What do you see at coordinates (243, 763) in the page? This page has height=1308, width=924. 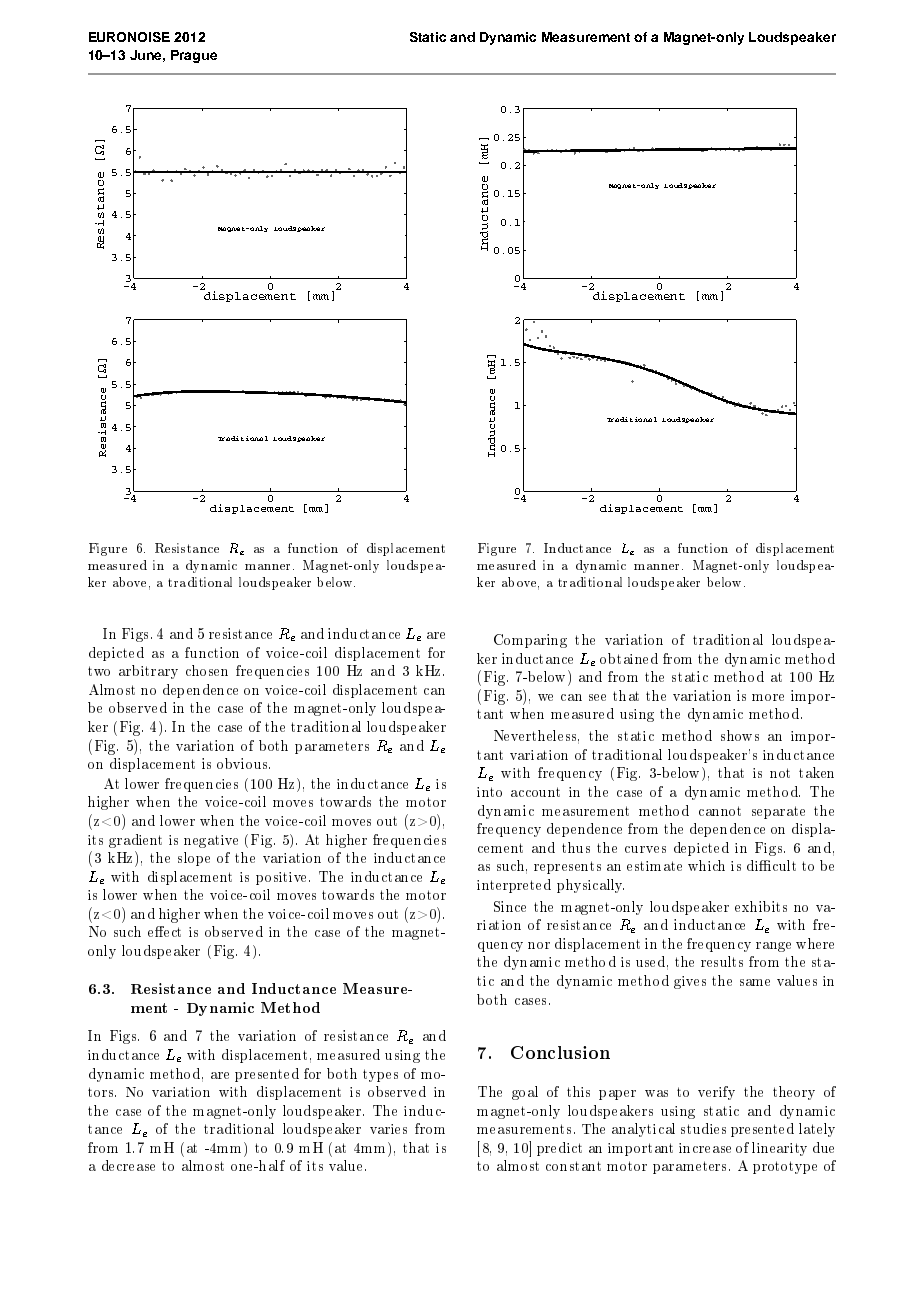 I see `obvious` at bounding box center [243, 763].
